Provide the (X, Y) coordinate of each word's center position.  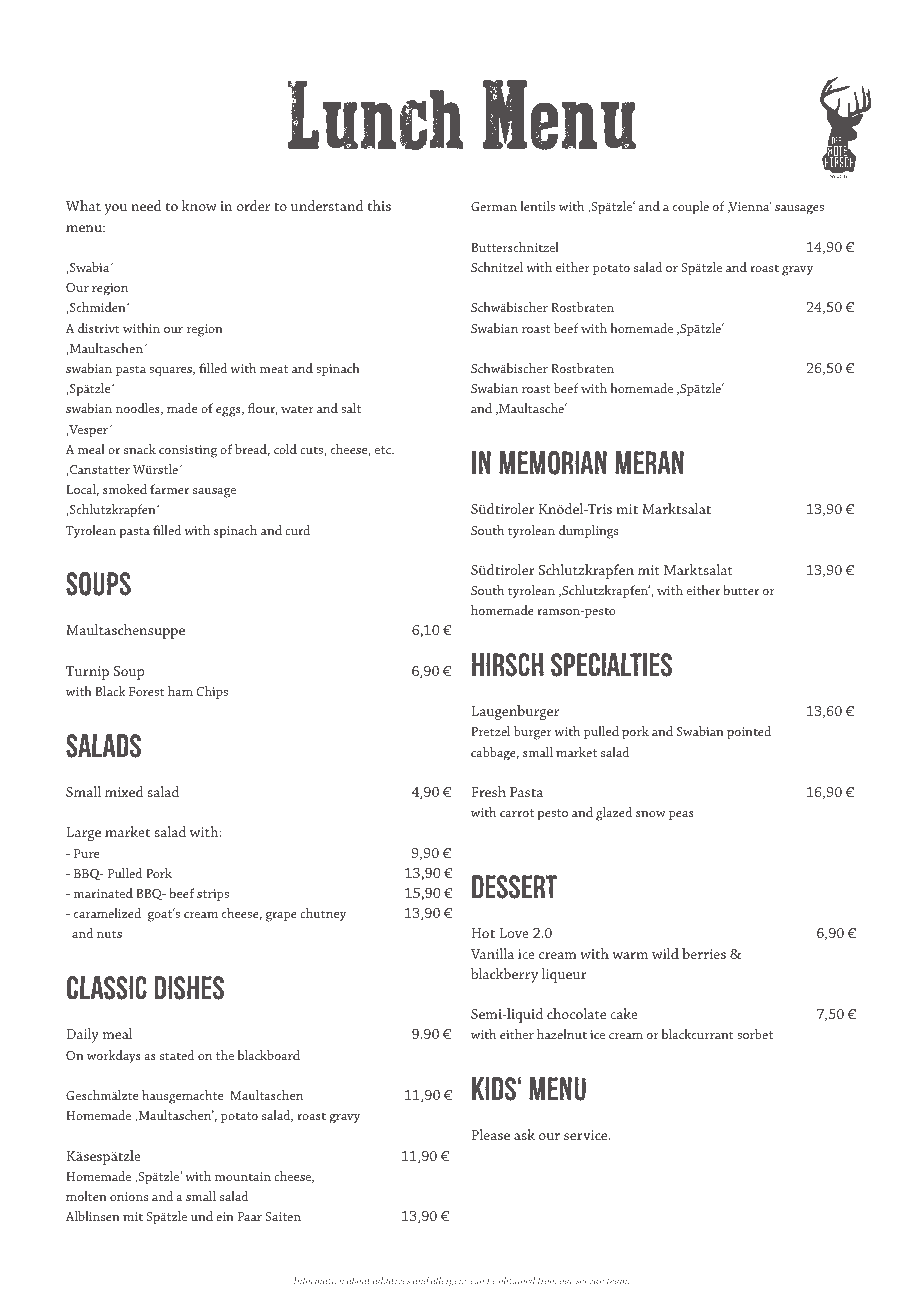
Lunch (376, 116)
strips (213, 895)
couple (691, 207)
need (146, 205)
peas (681, 815)
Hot (483, 933)
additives (391, 1280)
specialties (611, 665)
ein (225, 1216)
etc (384, 450)
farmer (169, 489)
